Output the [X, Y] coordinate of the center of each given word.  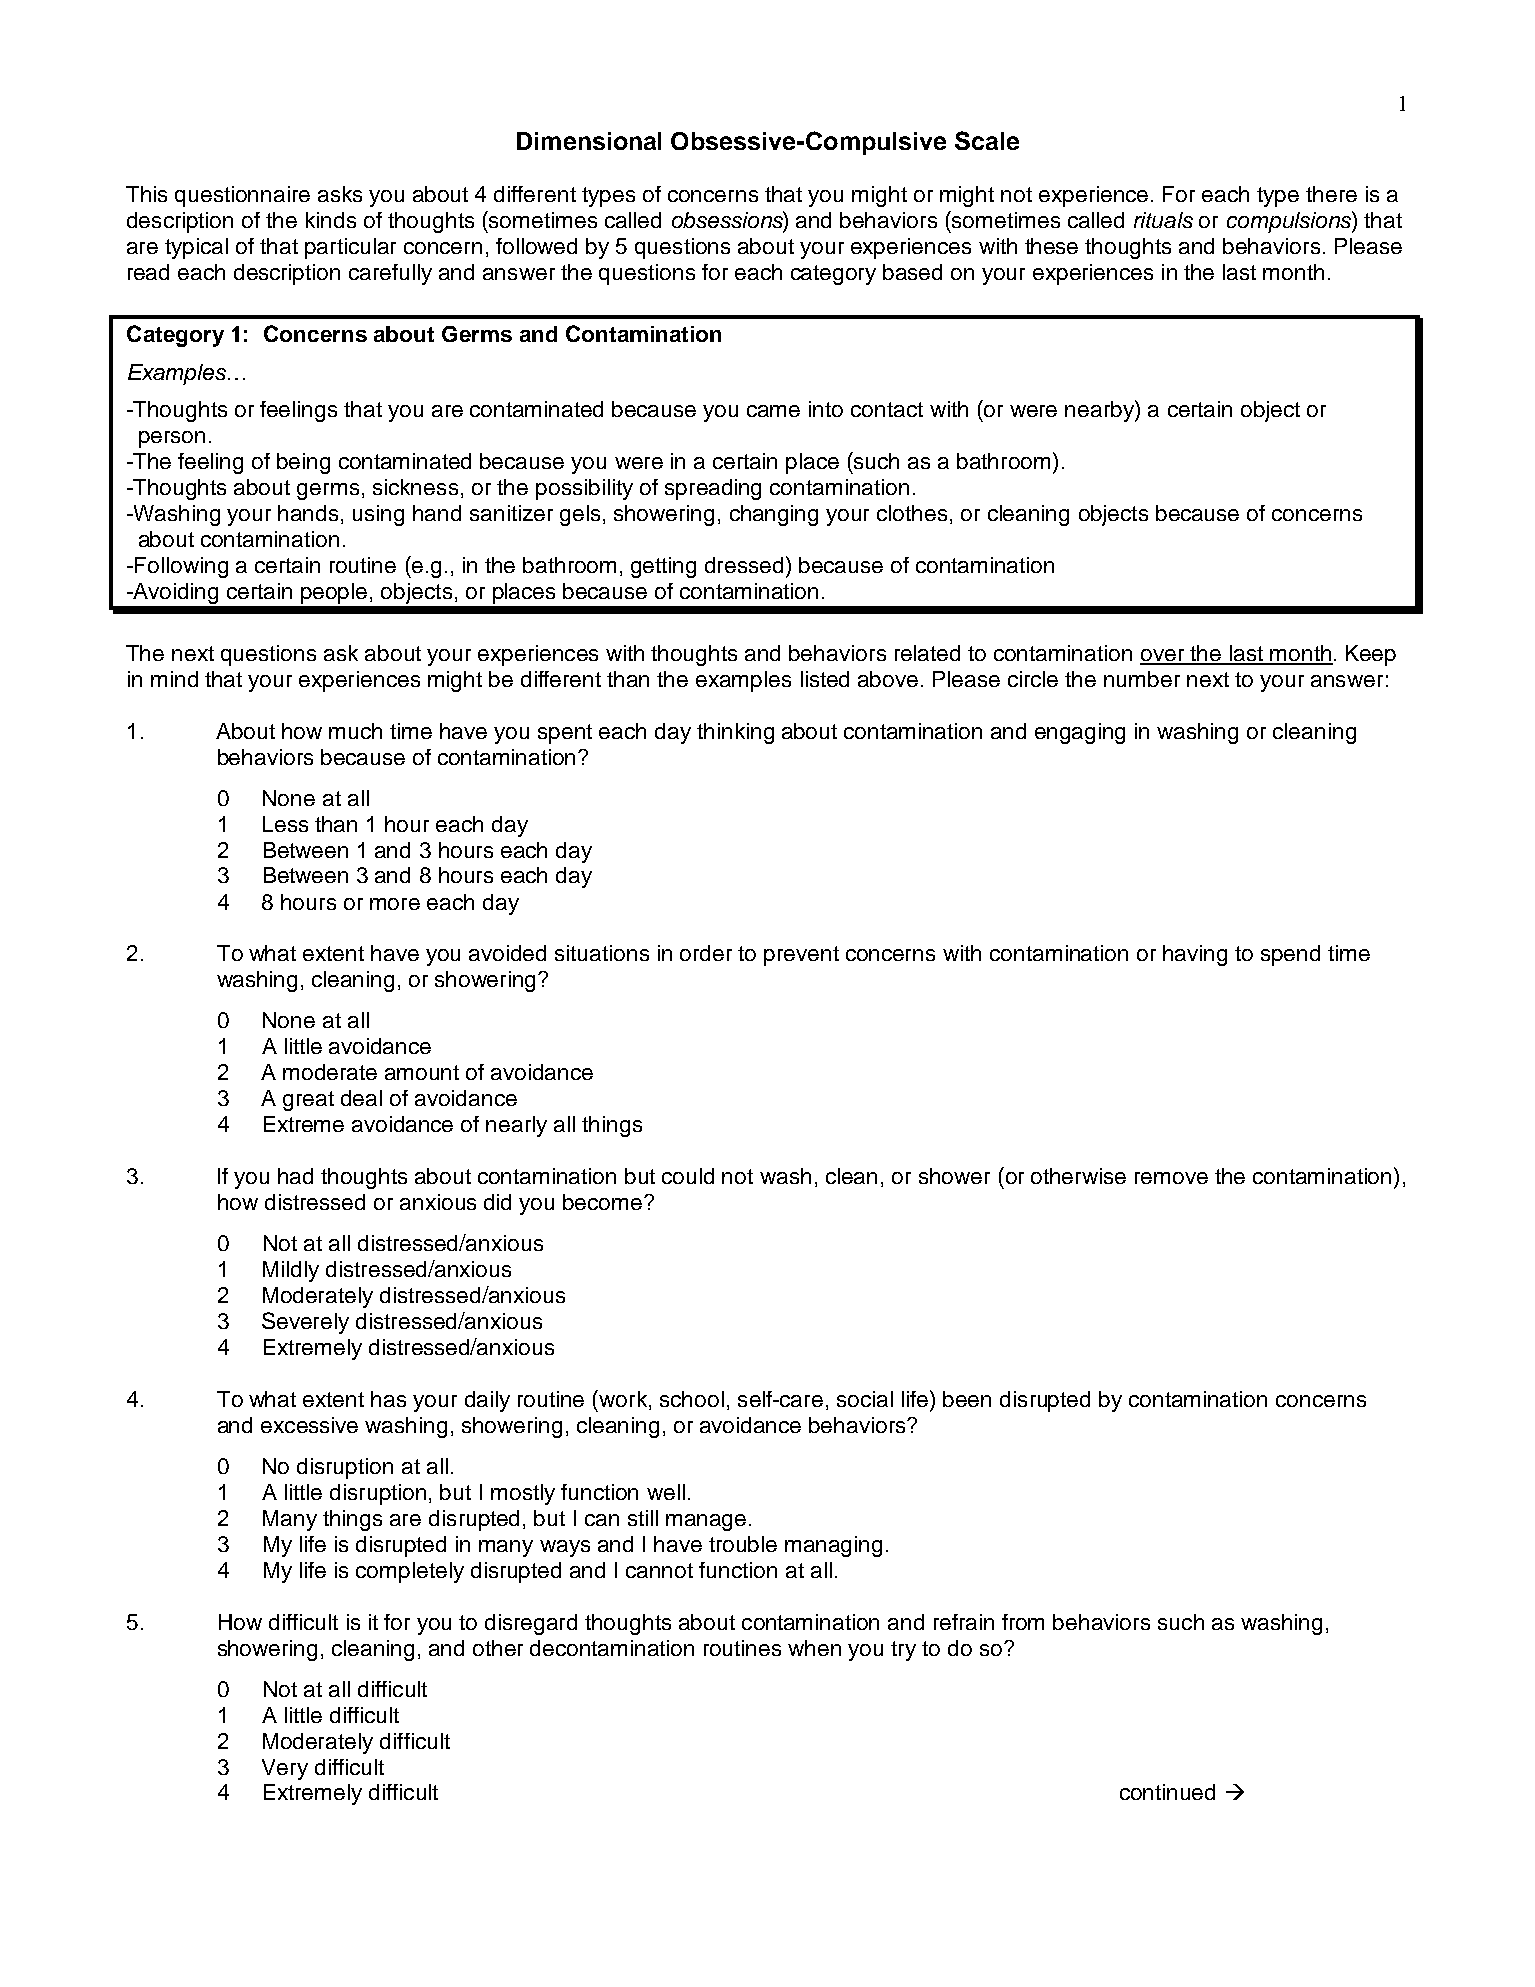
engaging [1080, 733]
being [303, 463]
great [308, 1101]
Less [285, 824]
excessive [309, 1425]
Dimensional [589, 141]
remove [1171, 1178]
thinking [735, 733]
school [692, 1399]
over [1163, 656]
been [967, 1399]
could [688, 1176]
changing [774, 515]
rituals [1163, 220]
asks [340, 194]
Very [285, 1769]
